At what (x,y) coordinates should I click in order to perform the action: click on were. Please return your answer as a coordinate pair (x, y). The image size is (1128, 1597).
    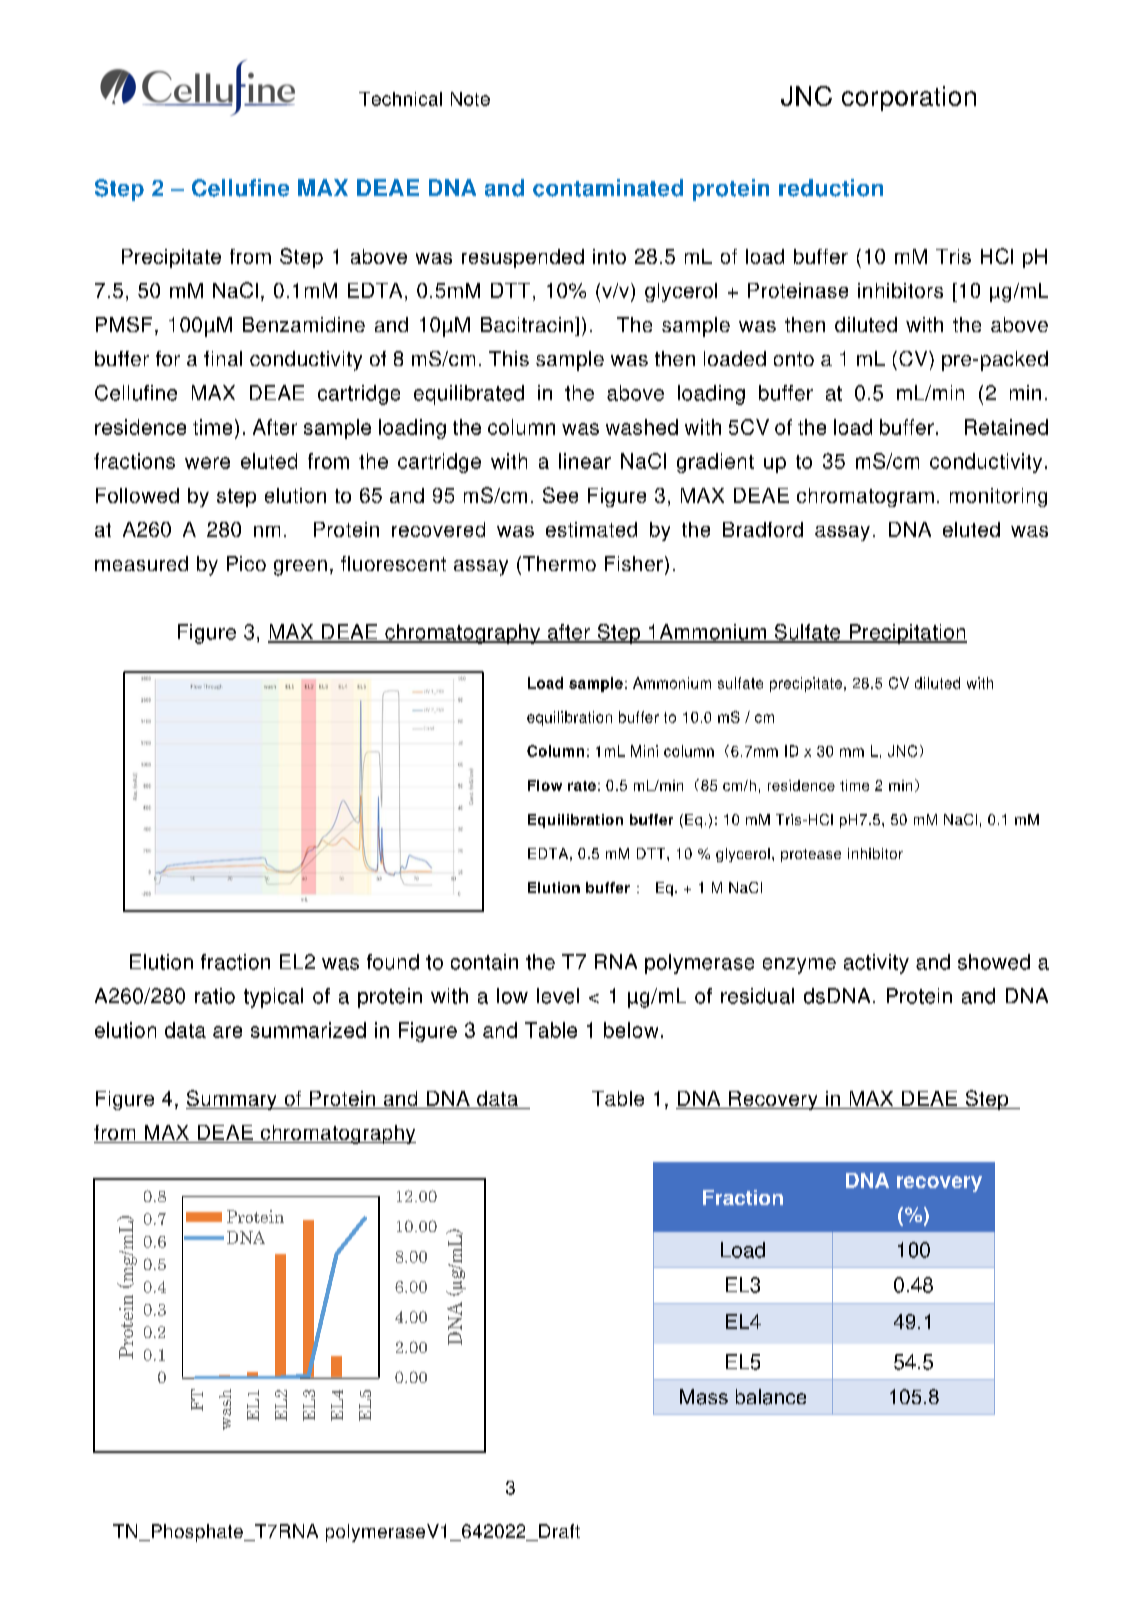
    Looking at the image, I should click on (207, 463).
